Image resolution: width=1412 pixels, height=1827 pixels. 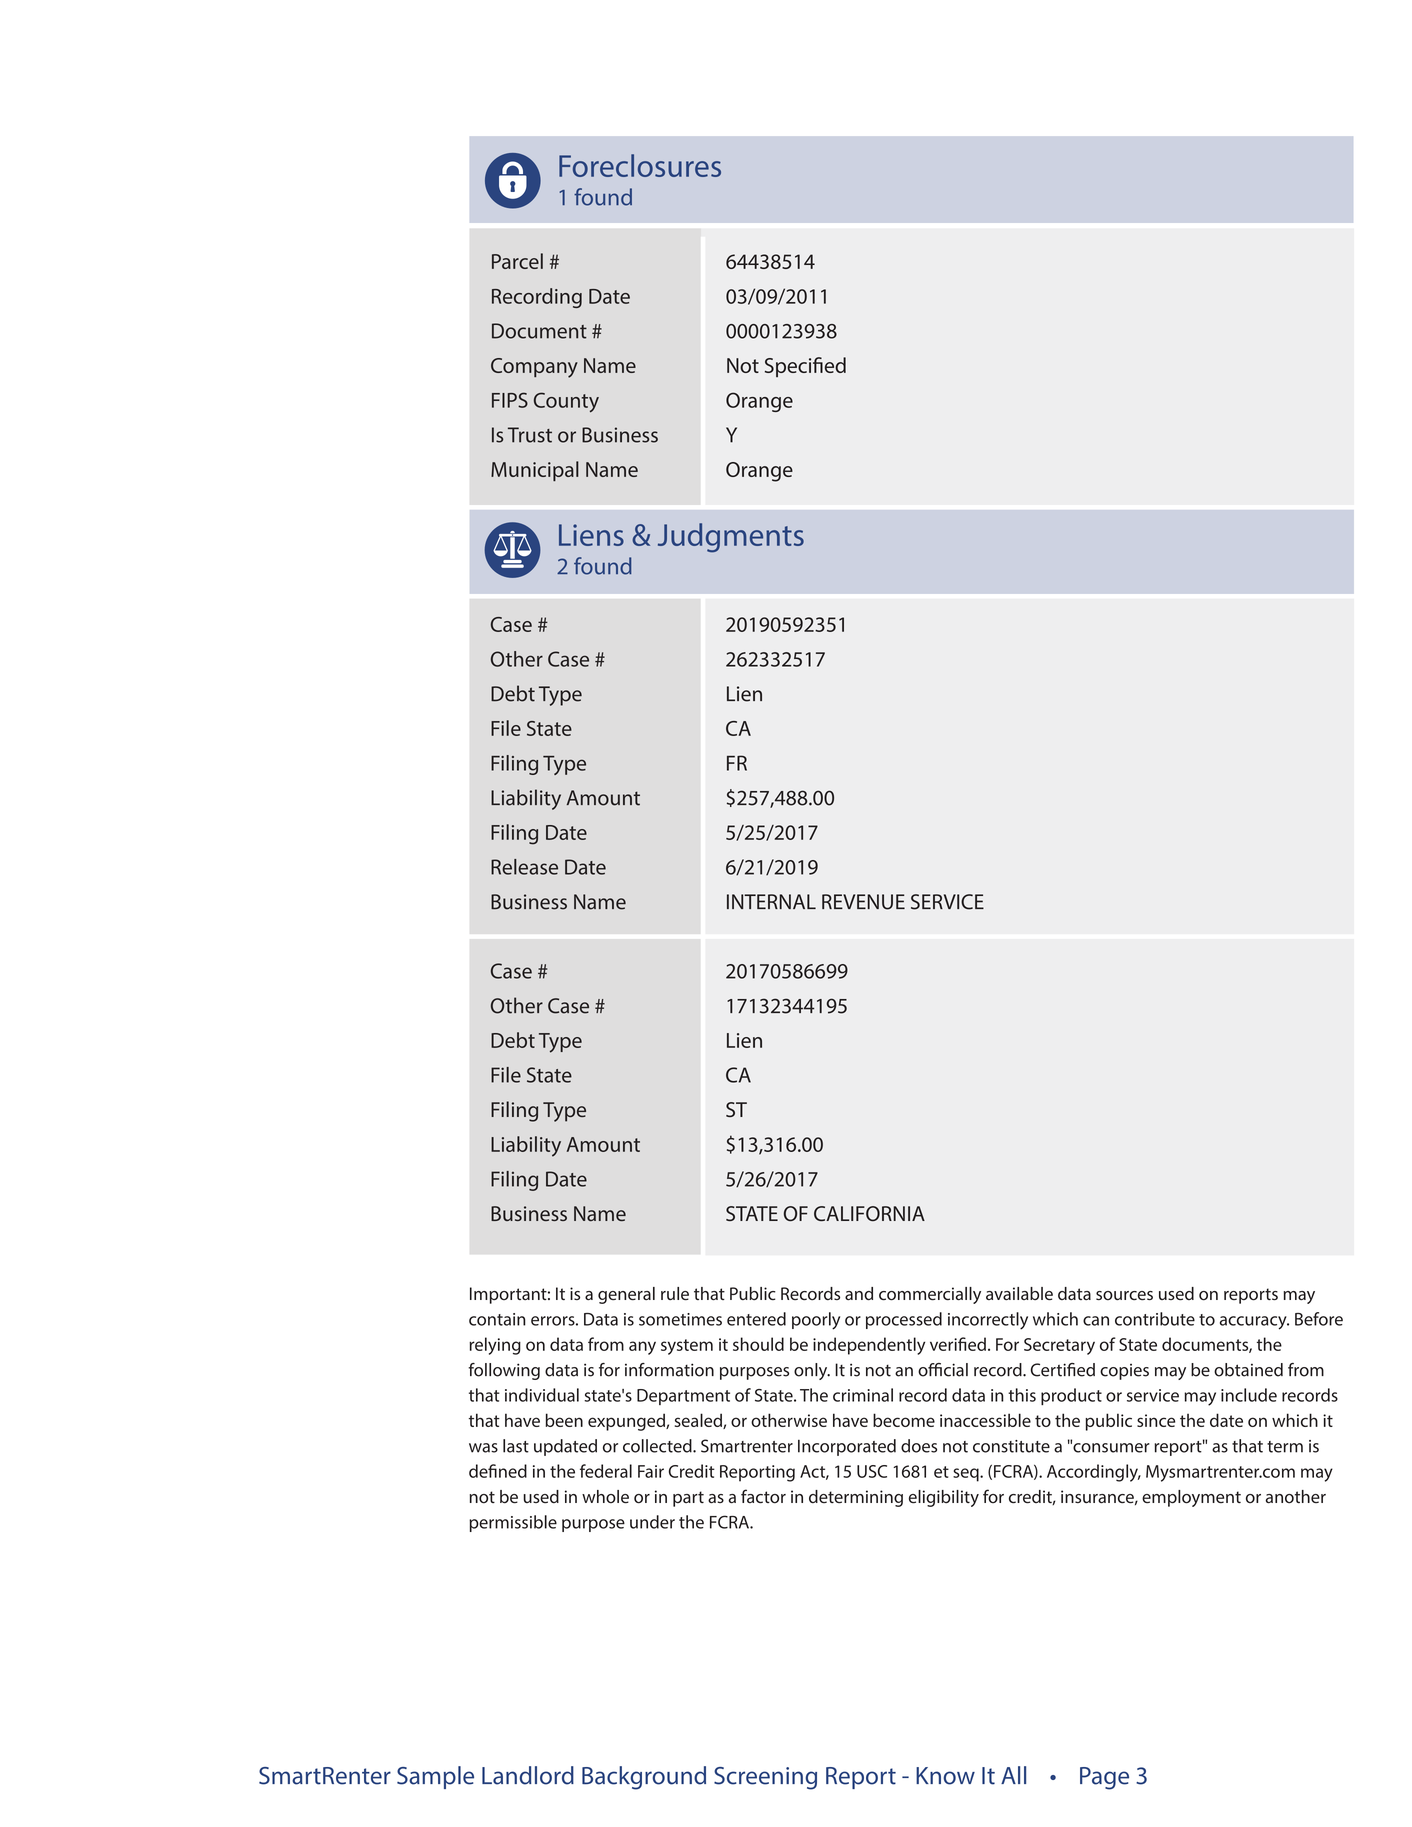 What do you see at coordinates (771, 901) in the screenshot?
I see `INTERNAL` at bounding box center [771, 901].
